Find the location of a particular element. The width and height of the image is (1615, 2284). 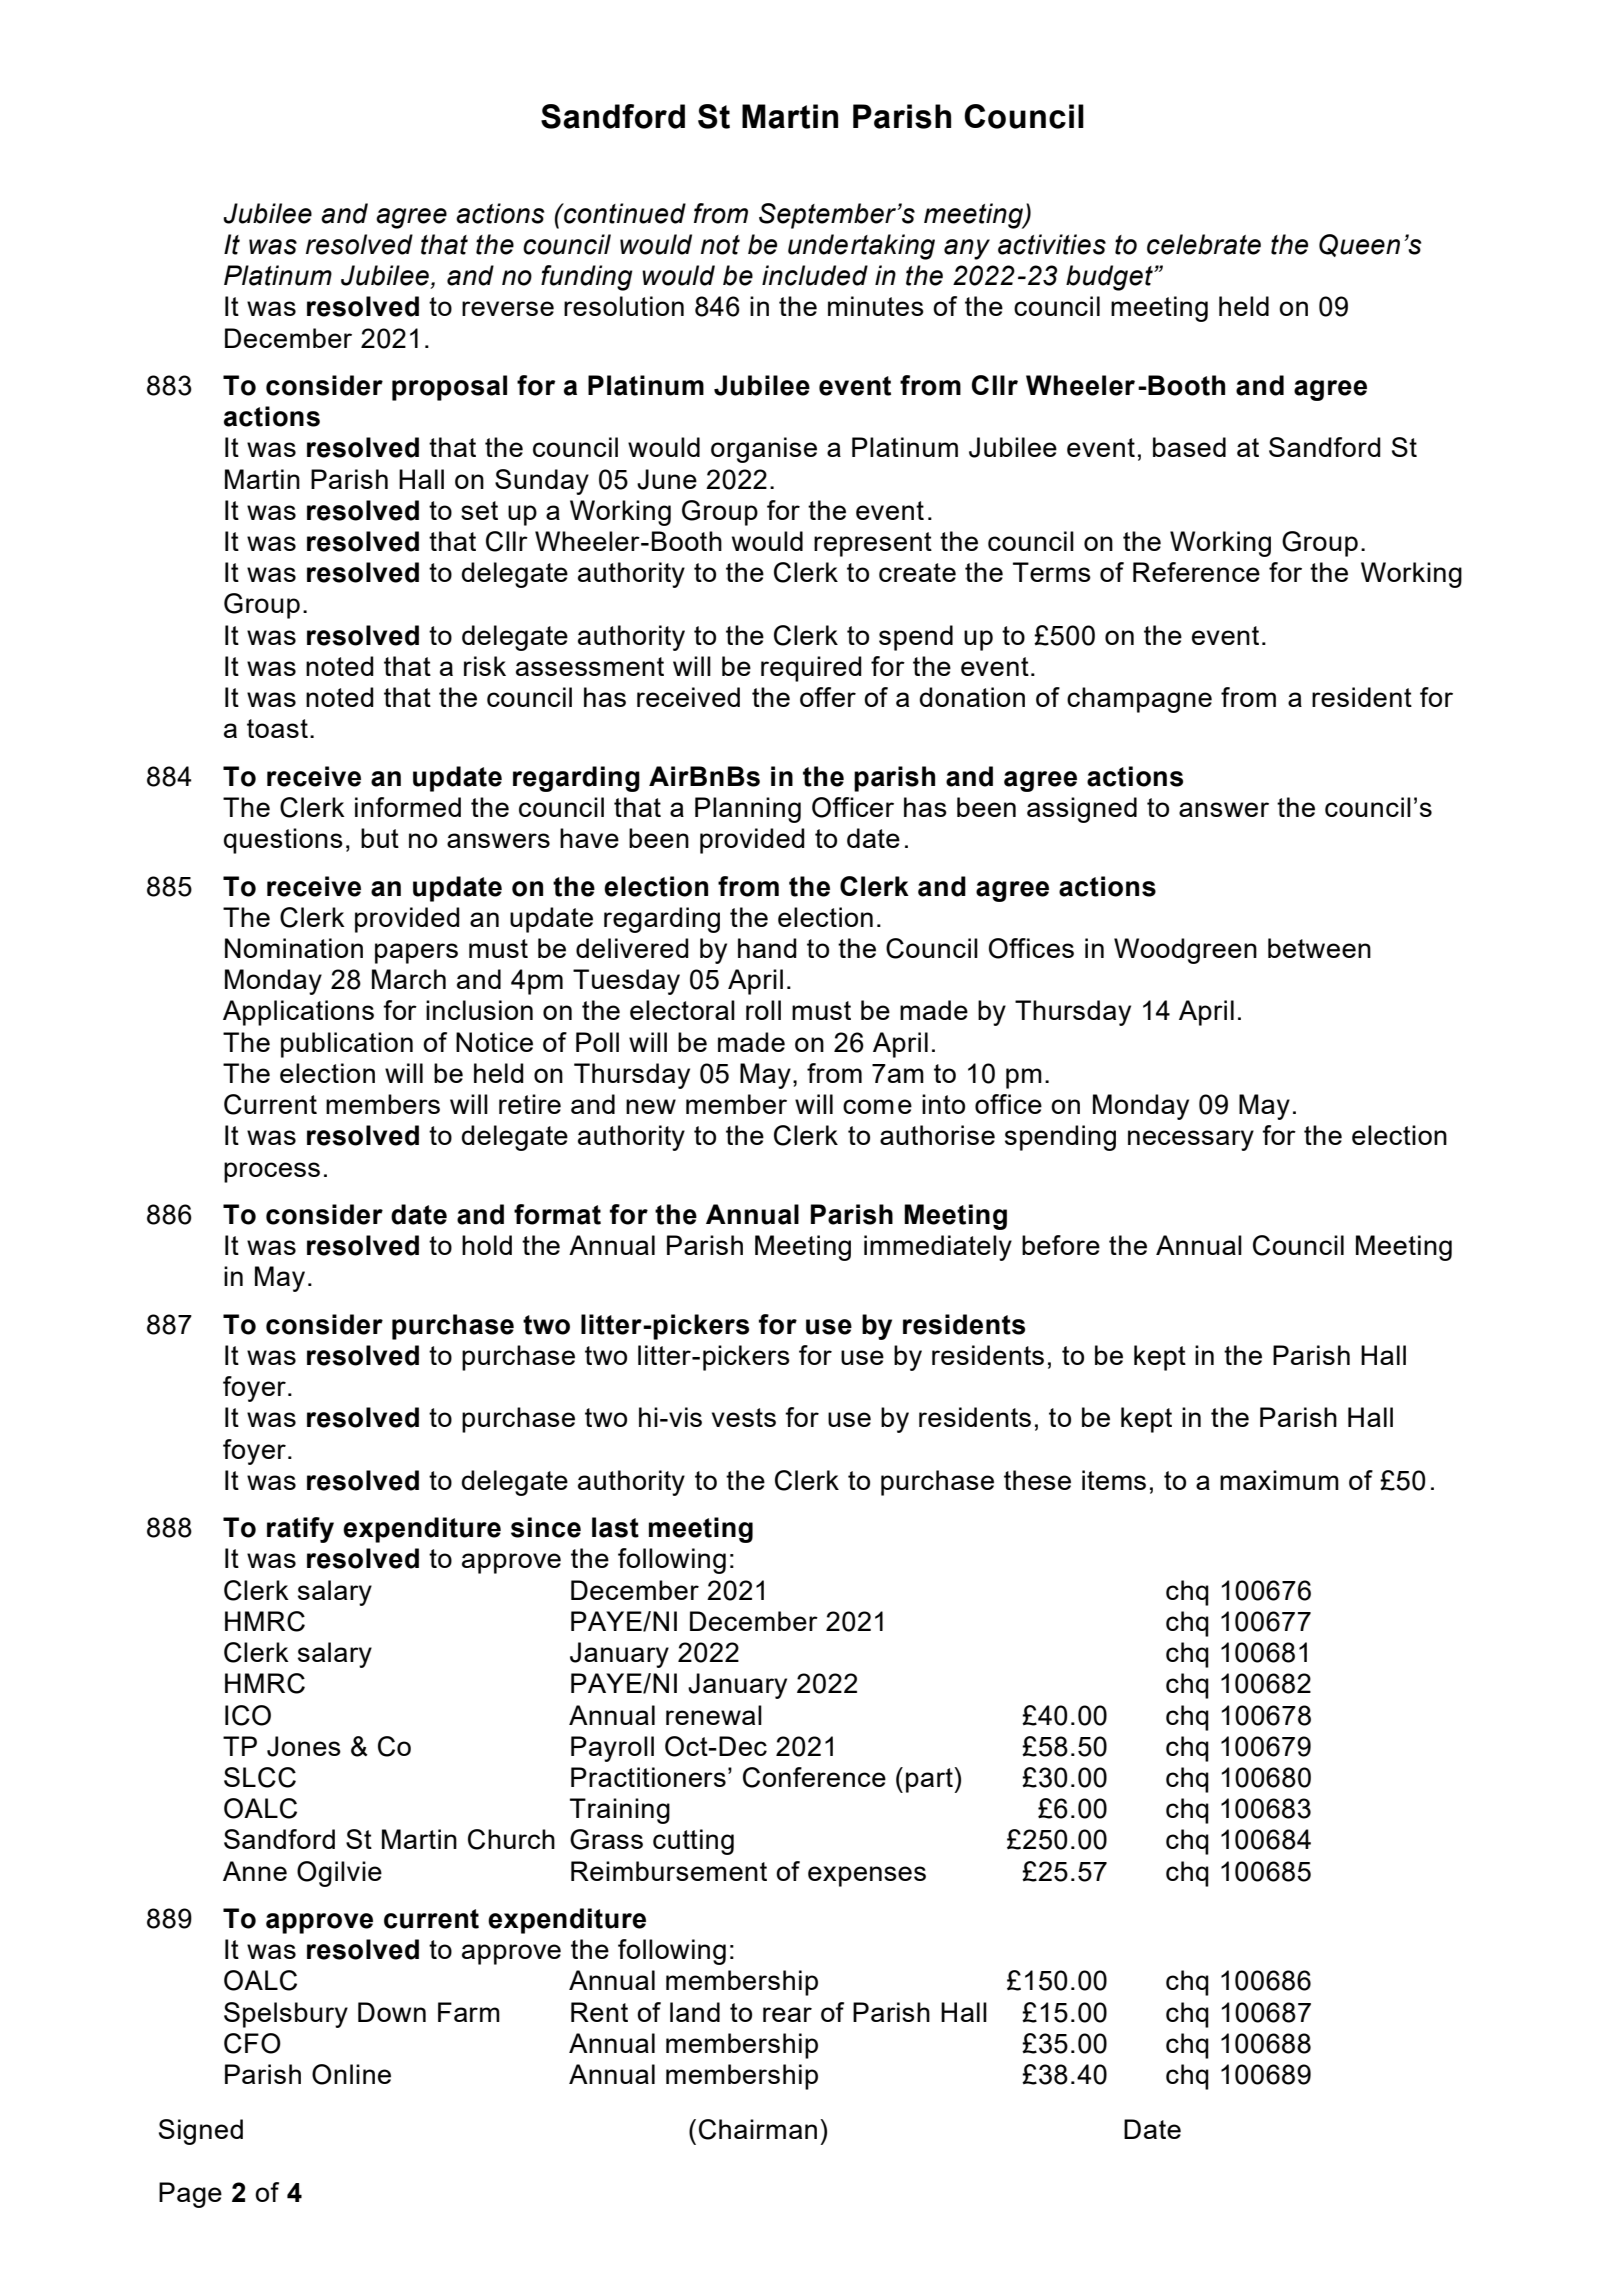

necessary is located at coordinates (1191, 1140).
